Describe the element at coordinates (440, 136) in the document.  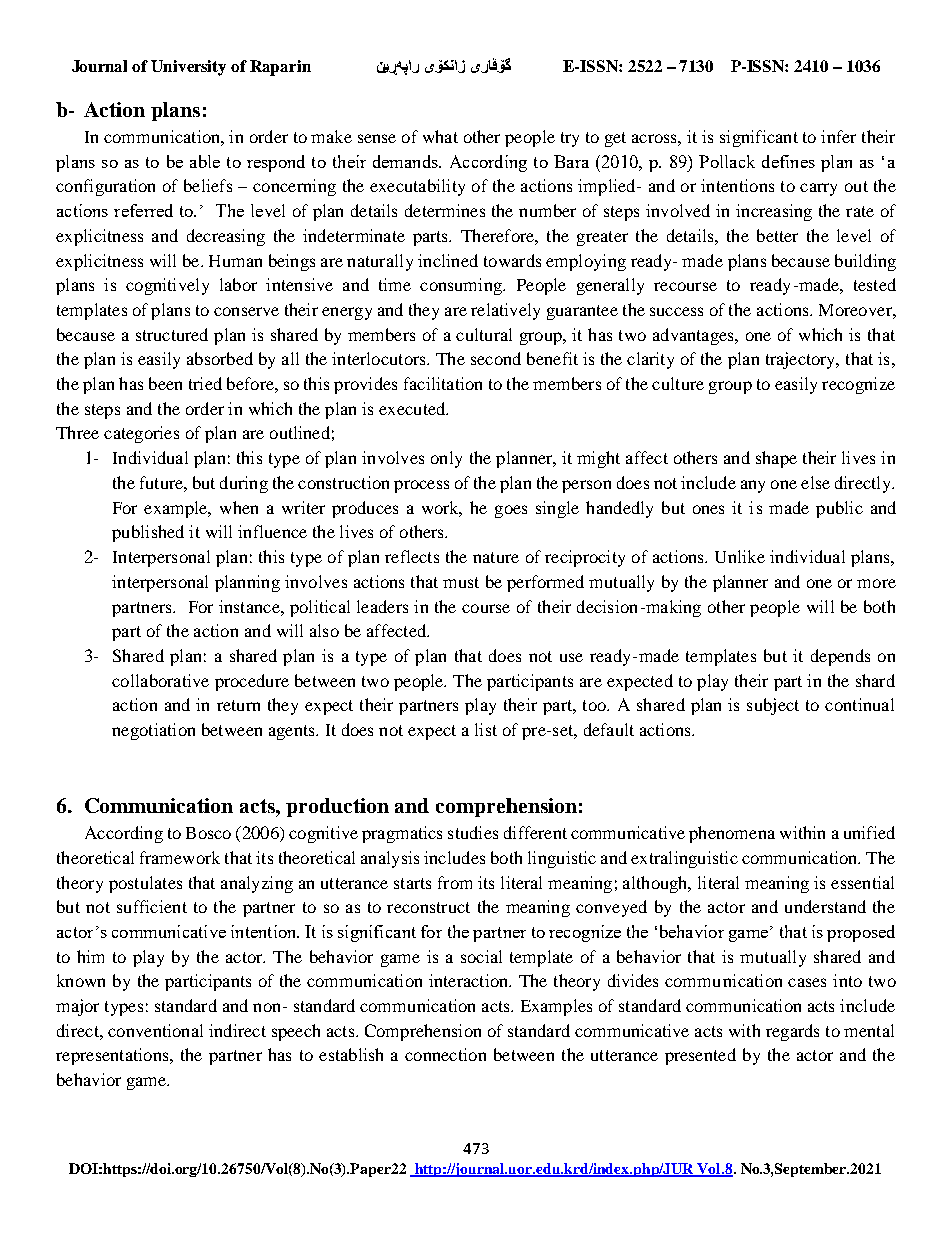
I see `what` at that location.
